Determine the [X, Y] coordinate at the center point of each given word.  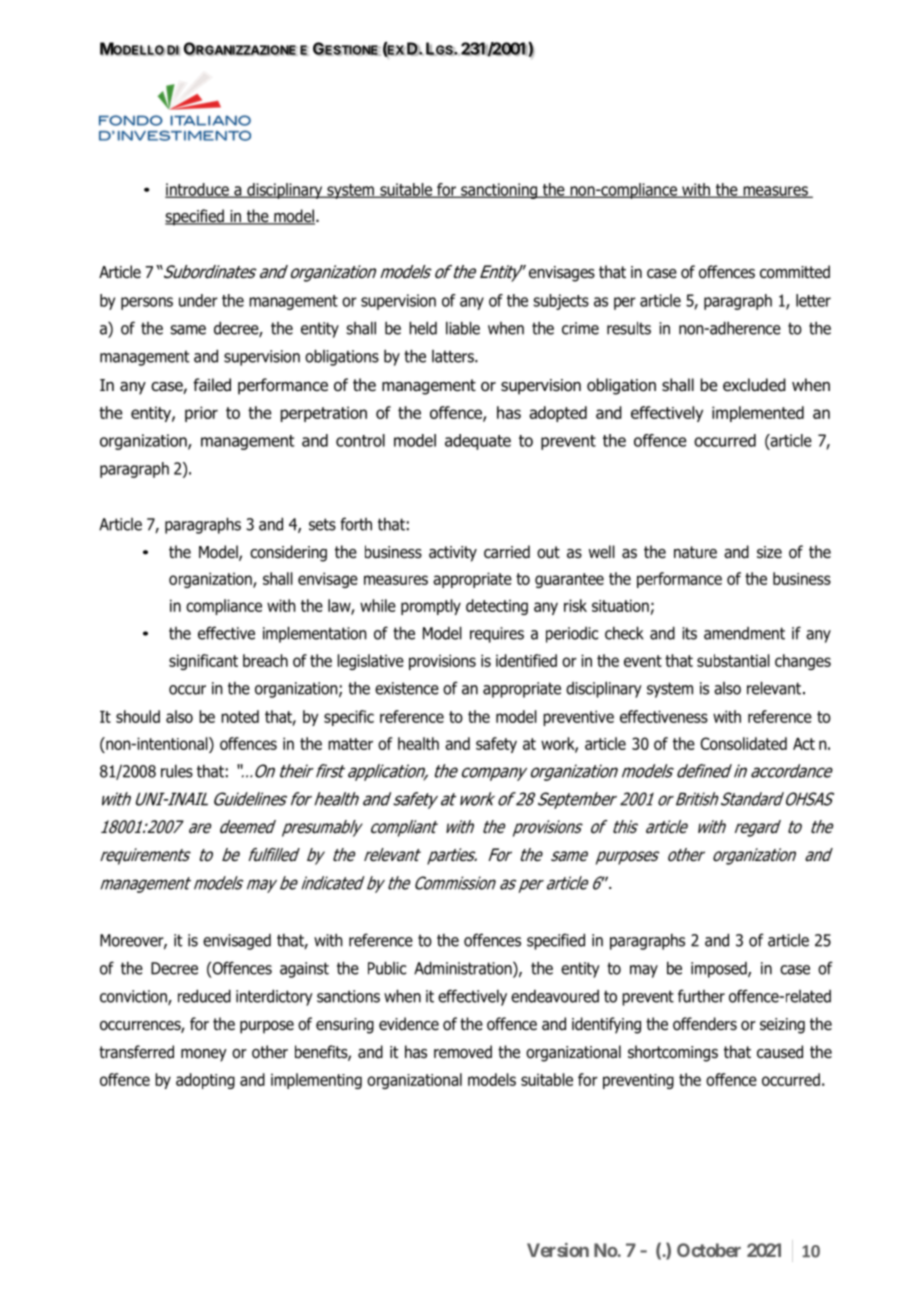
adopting [205, 1081]
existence [407, 688]
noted [240, 716]
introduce [198, 190]
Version [558, 1250]
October [709, 1250]
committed [795, 272]
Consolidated [743, 743]
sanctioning [499, 191]
